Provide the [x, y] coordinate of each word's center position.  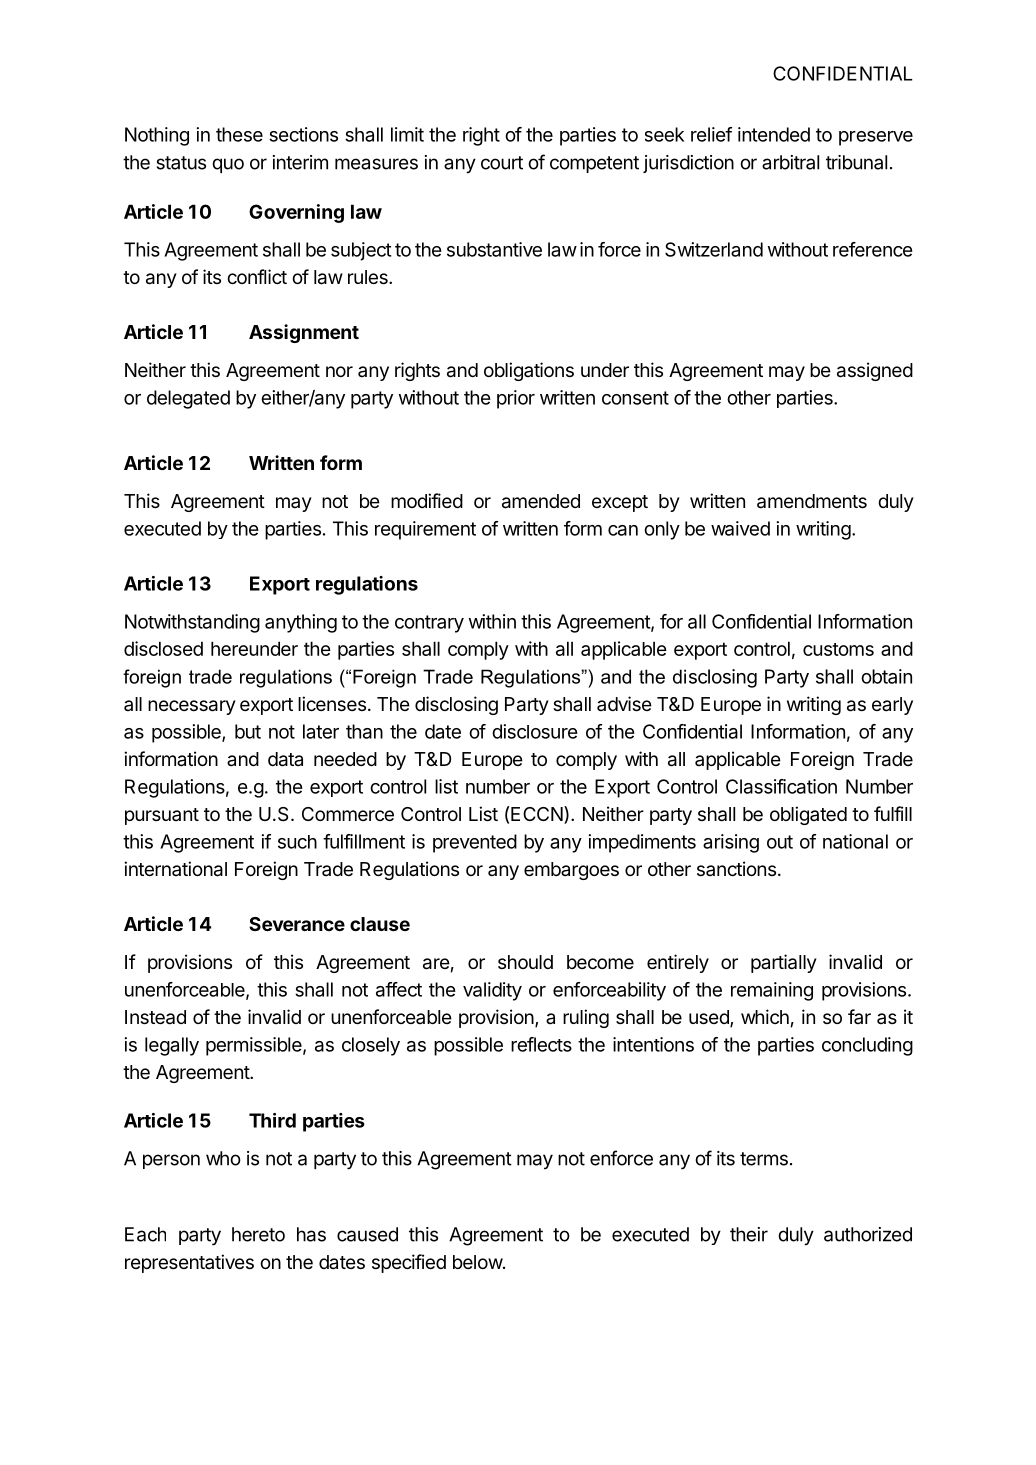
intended [774, 134]
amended [541, 501]
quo [228, 165]
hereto [258, 1234]
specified [409, 1263]
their [749, 1234]
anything [301, 623]
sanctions [736, 868]
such [297, 842]
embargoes [571, 871]
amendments [812, 501]
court [502, 163]
